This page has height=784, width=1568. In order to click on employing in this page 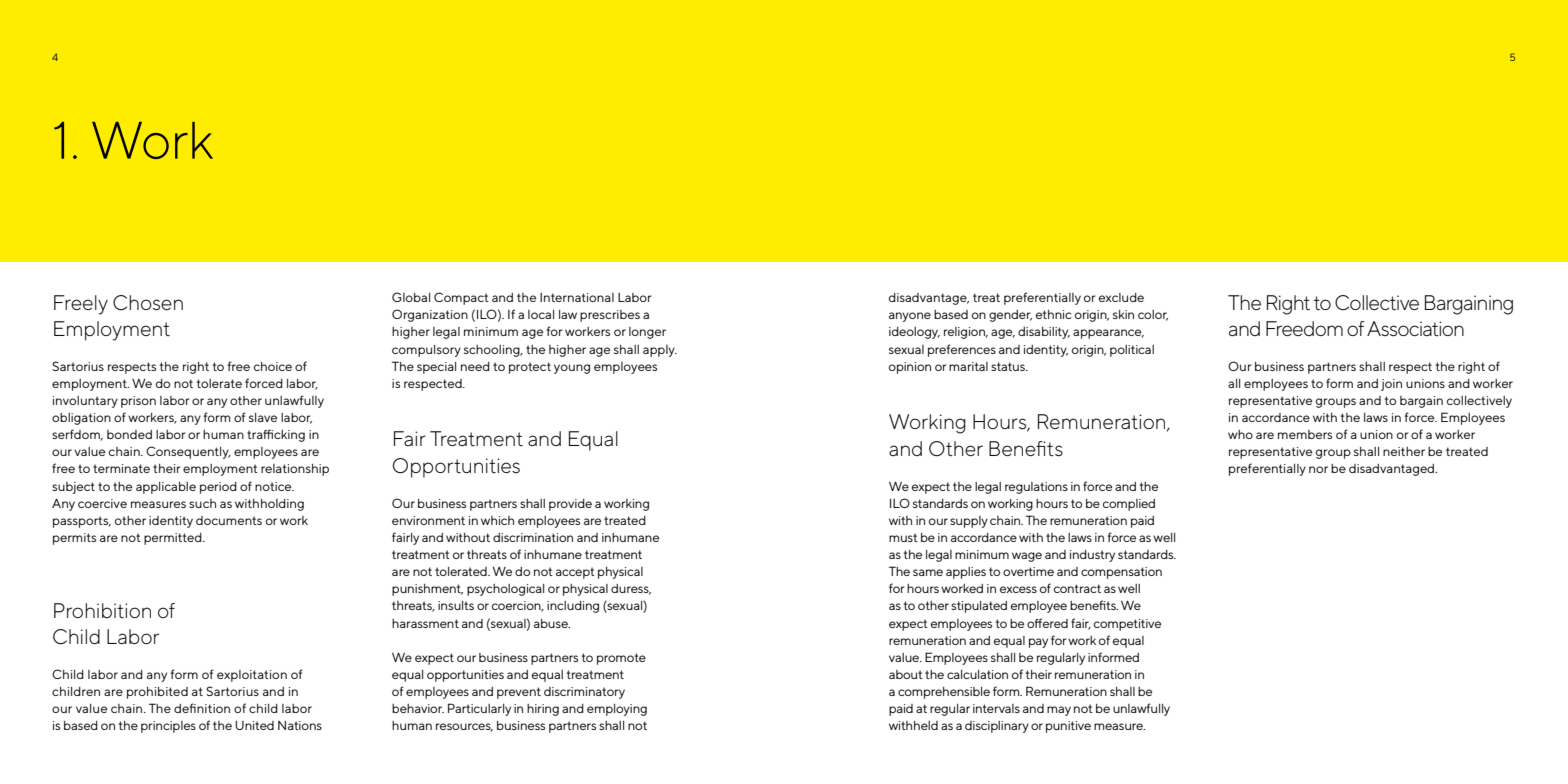, I will do `click(617, 710)`.
